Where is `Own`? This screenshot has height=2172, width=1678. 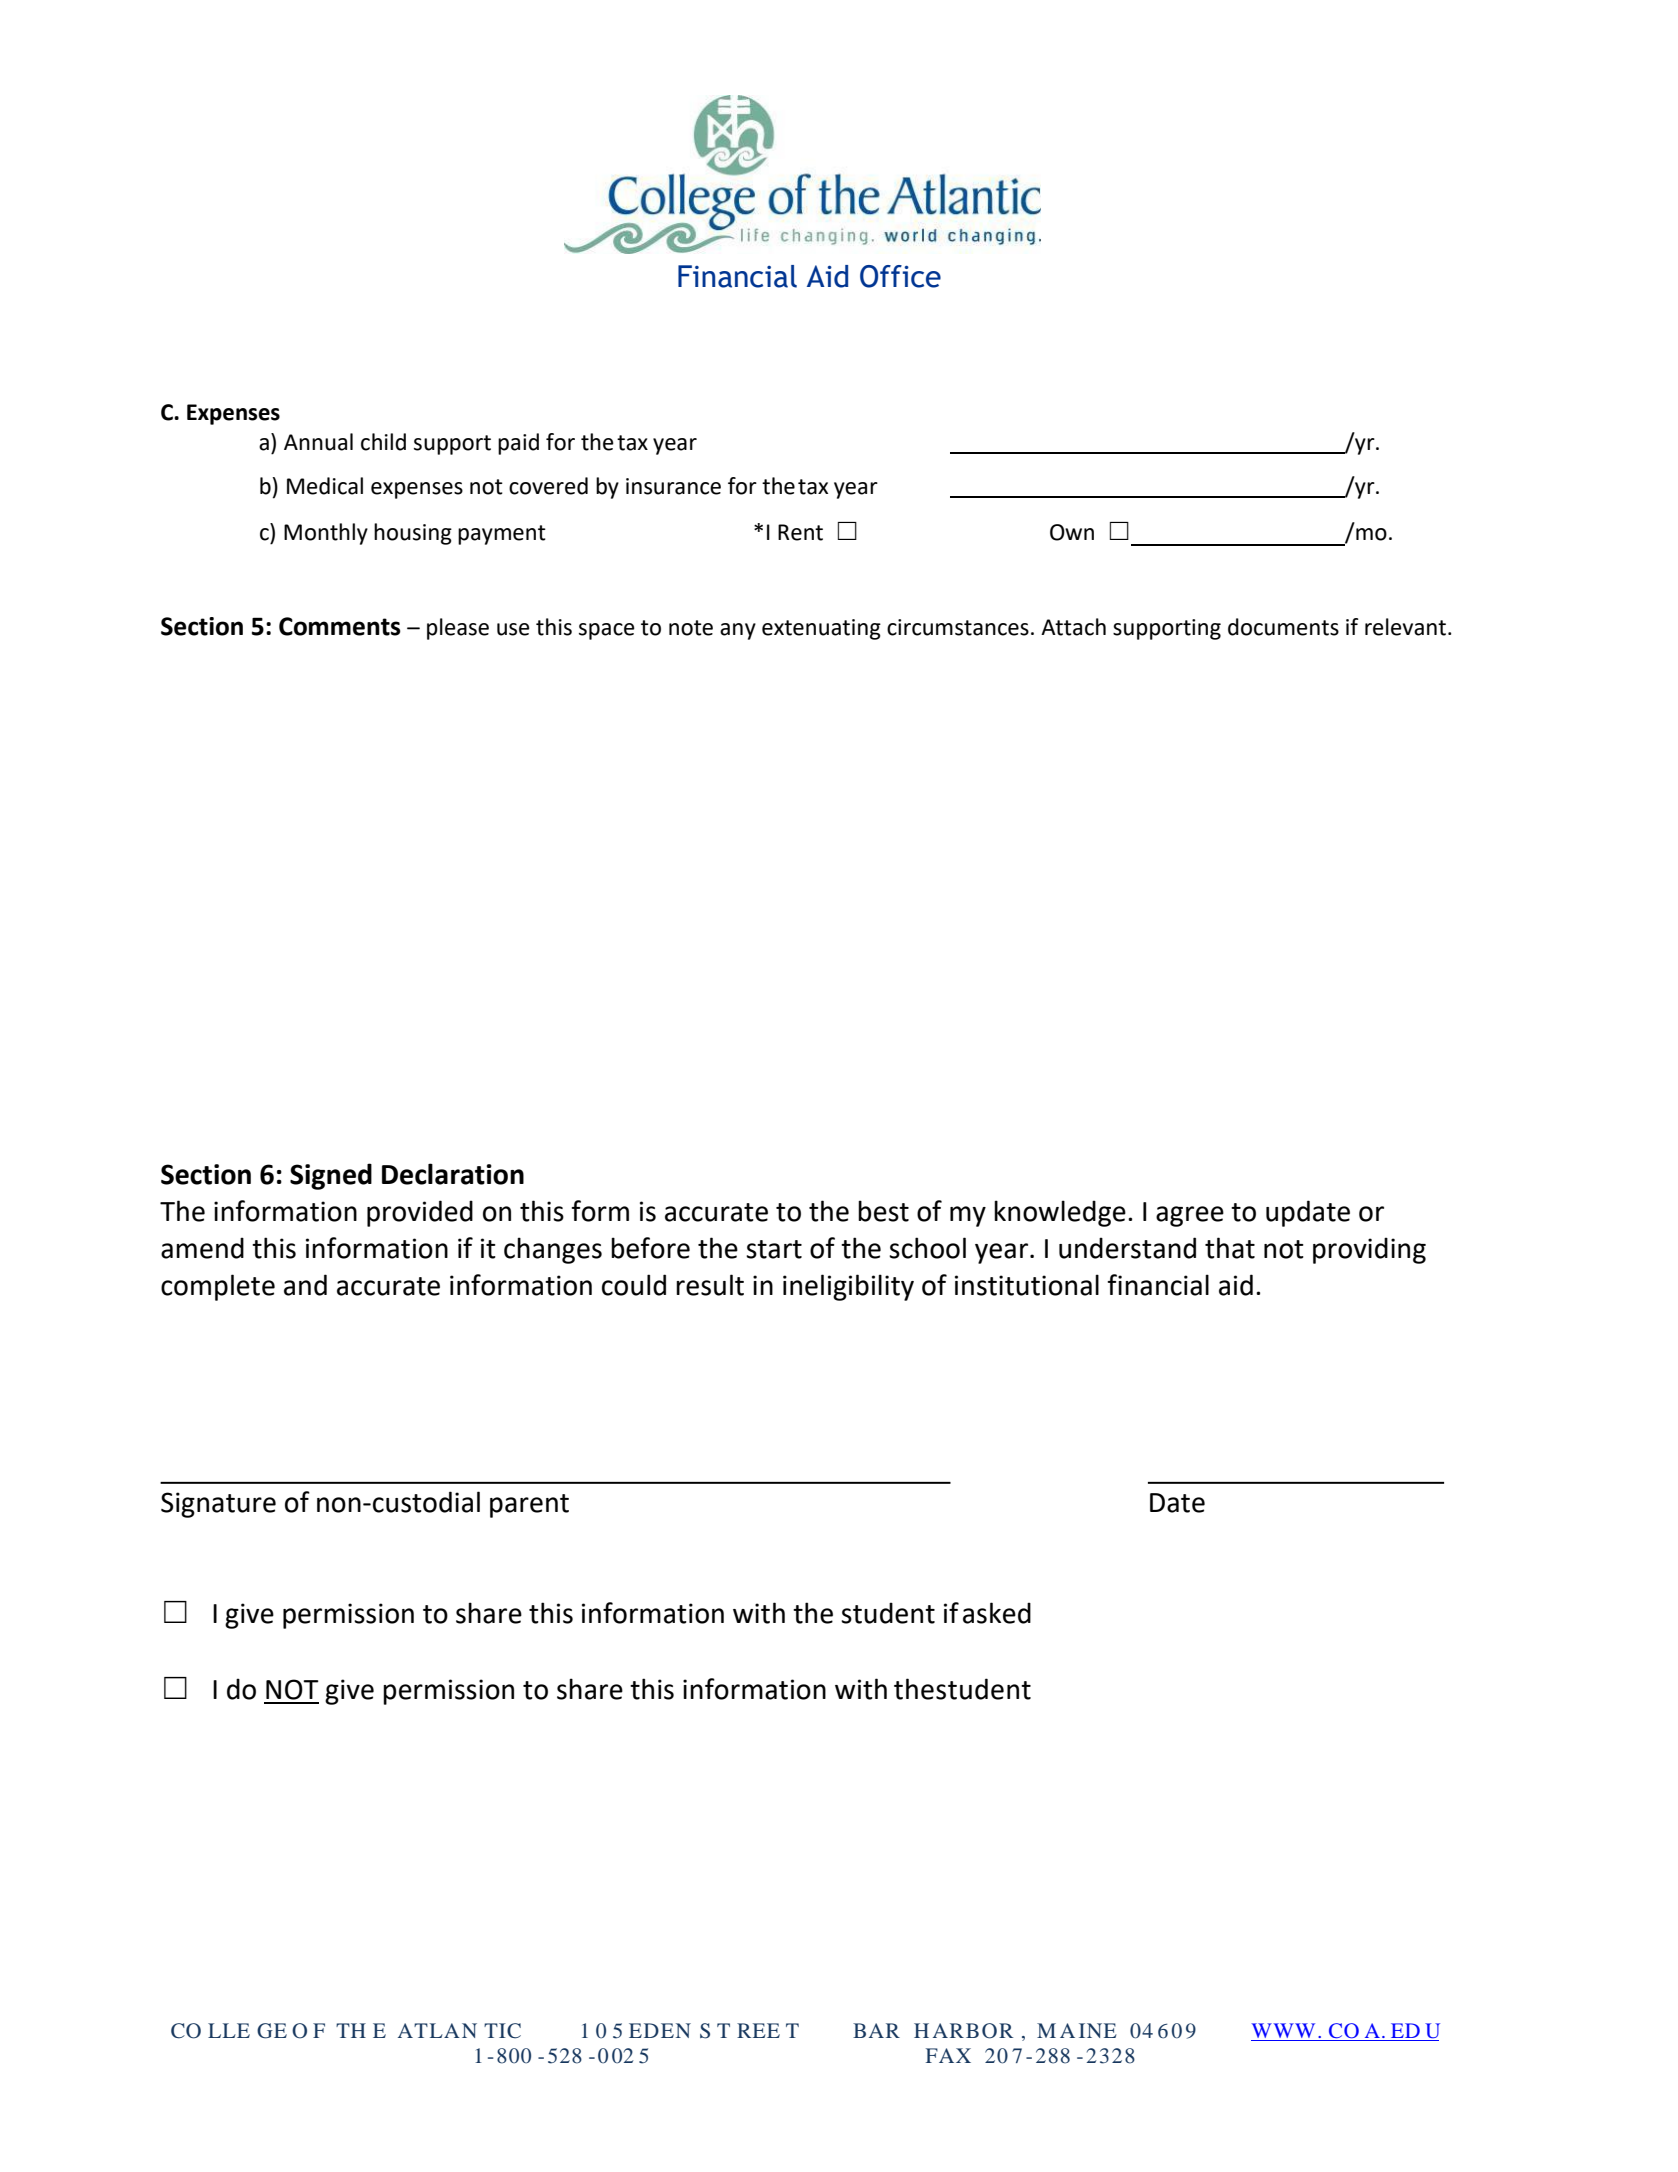
Own is located at coordinates (1072, 532).
